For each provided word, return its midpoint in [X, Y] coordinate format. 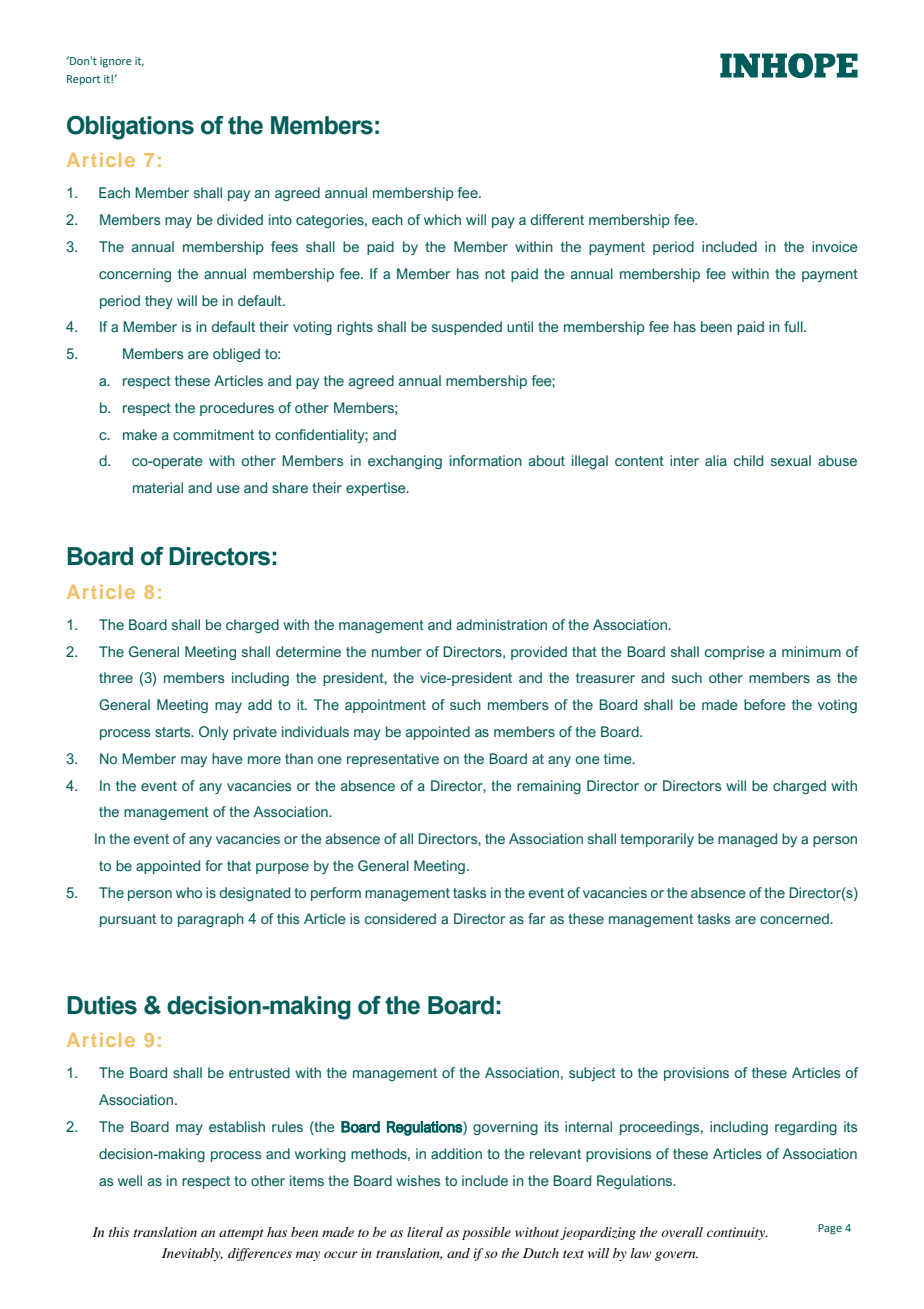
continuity [737, 1233]
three [116, 677]
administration [502, 624]
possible [486, 1233]
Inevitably [192, 1254]
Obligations [130, 128]
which [442, 219]
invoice [835, 246]
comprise [735, 653]
